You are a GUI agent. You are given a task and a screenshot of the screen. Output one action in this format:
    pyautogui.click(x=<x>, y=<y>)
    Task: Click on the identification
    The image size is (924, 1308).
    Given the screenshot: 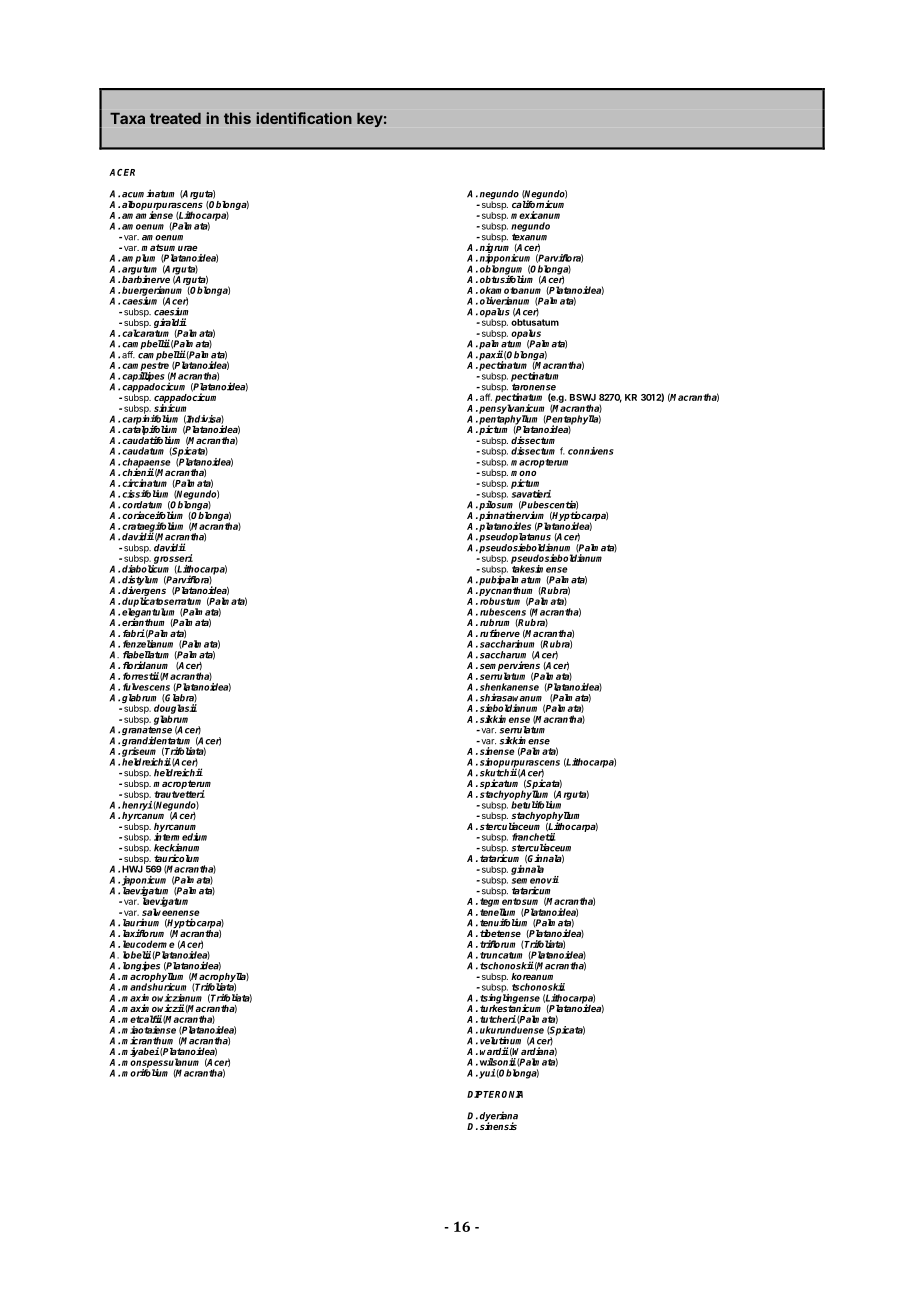 What is the action you would take?
    pyautogui.click(x=304, y=118)
